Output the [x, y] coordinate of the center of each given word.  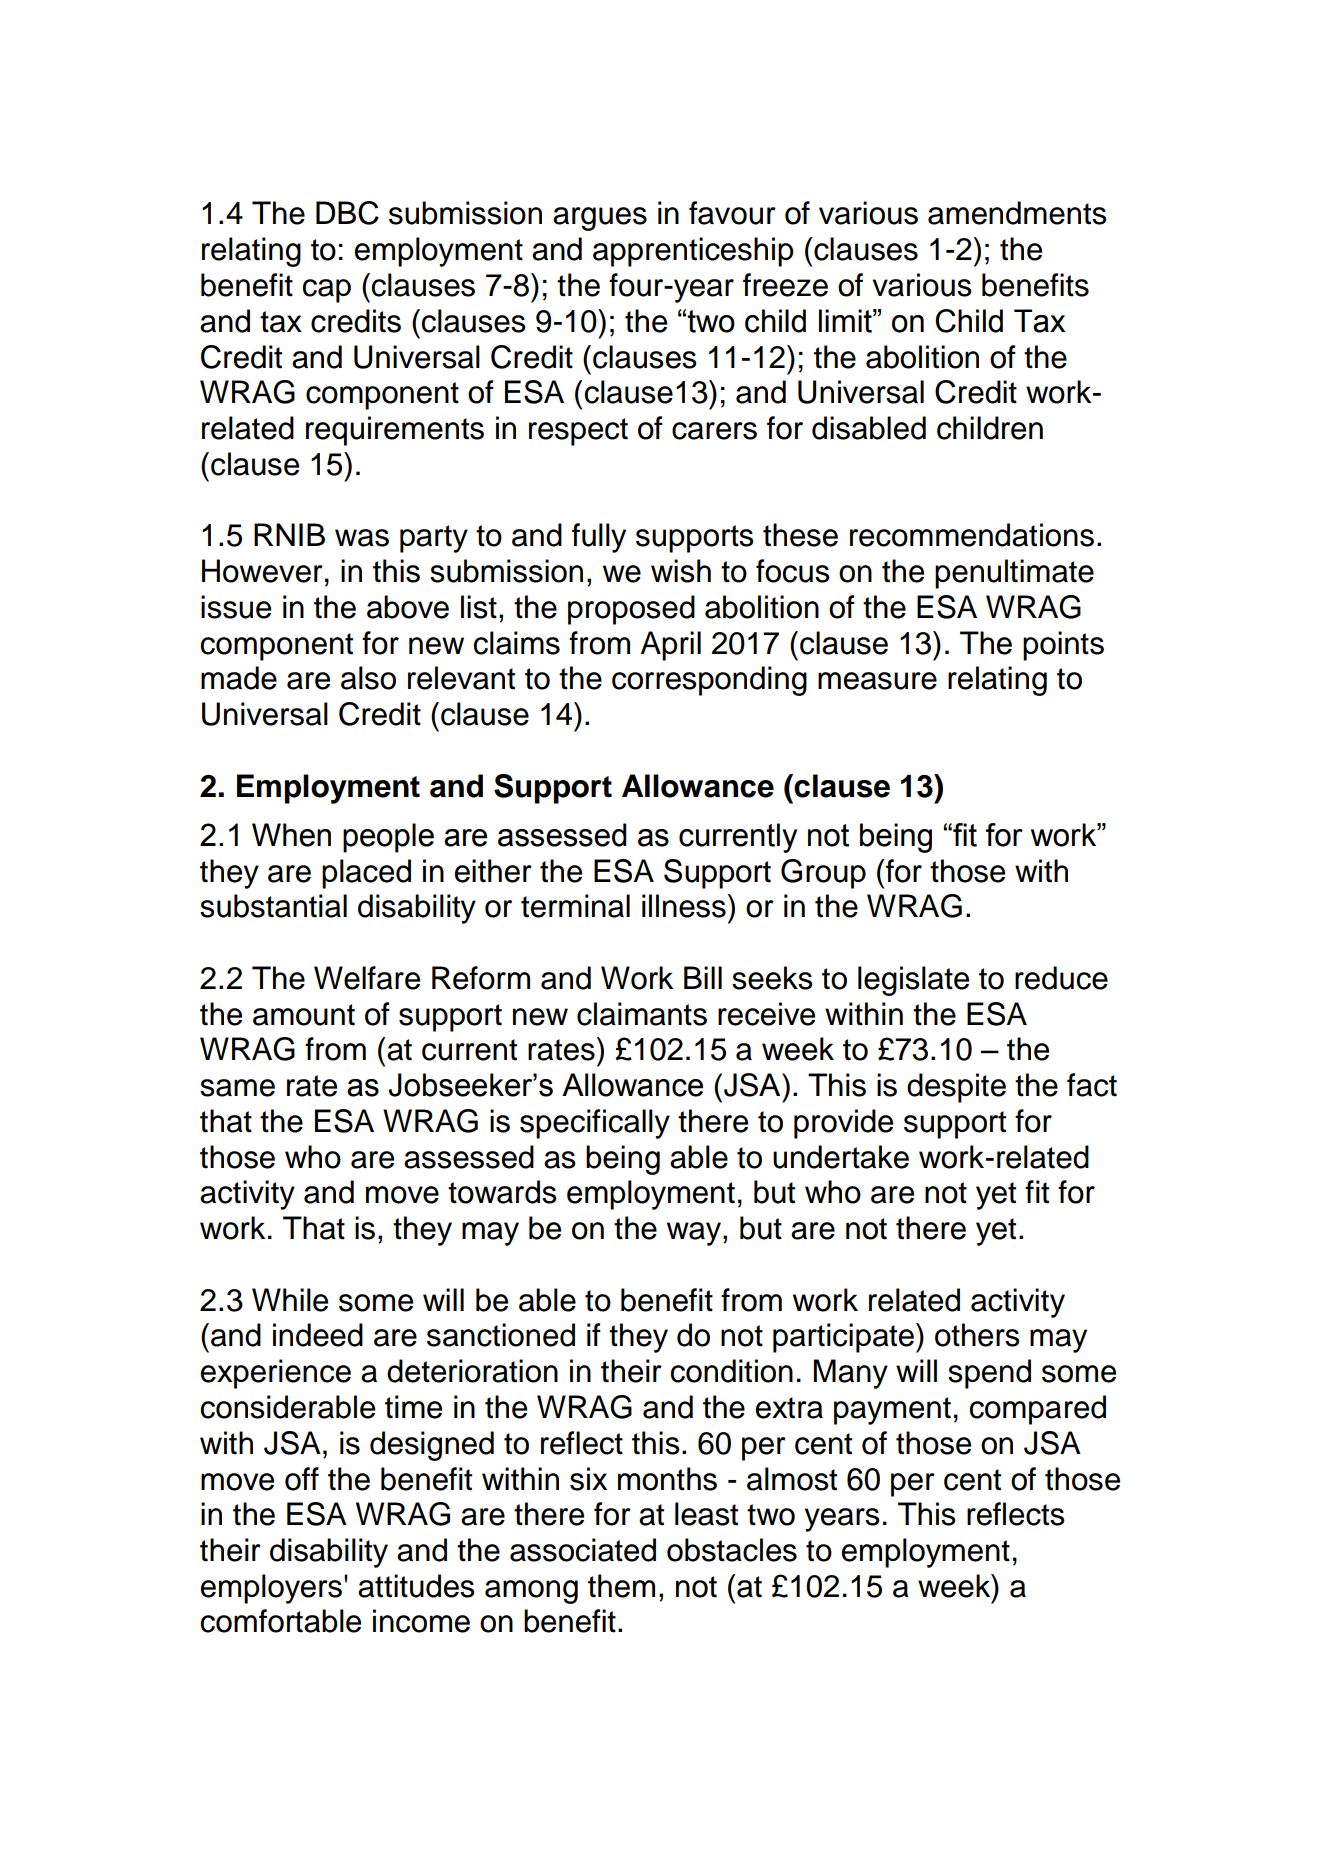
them [621, 1586]
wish [681, 571]
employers [273, 1589]
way [695, 1234]
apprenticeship [693, 252]
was [362, 538]
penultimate [1014, 574]
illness [684, 906]
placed [366, 874]
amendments [1017, 213]
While [290, 1300]
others [977, 1335]
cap [327, 291]
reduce [1061, 978]
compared [1038, 1410]
